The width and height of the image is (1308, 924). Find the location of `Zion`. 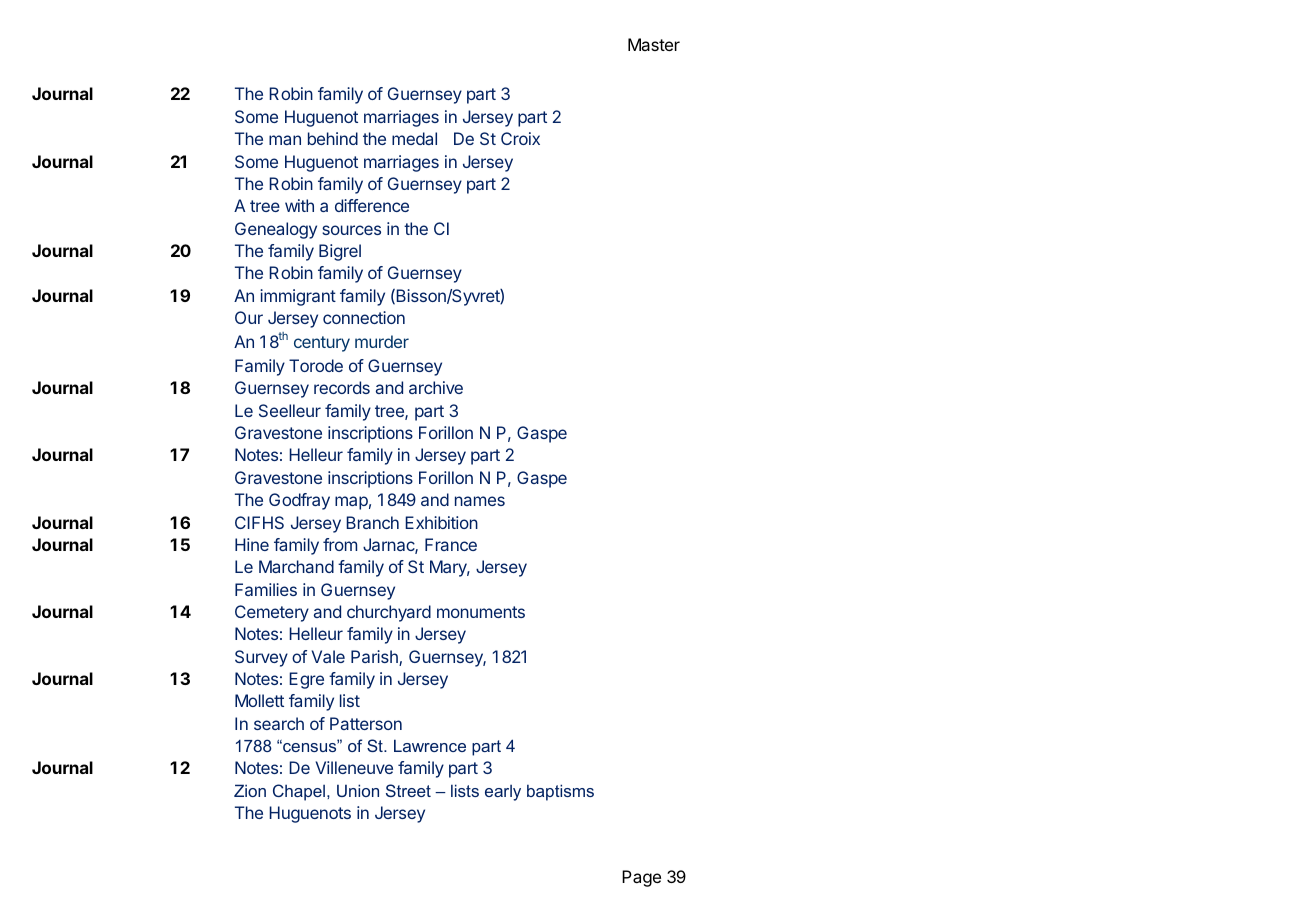

Zion is located at coordinates (250, 790).
